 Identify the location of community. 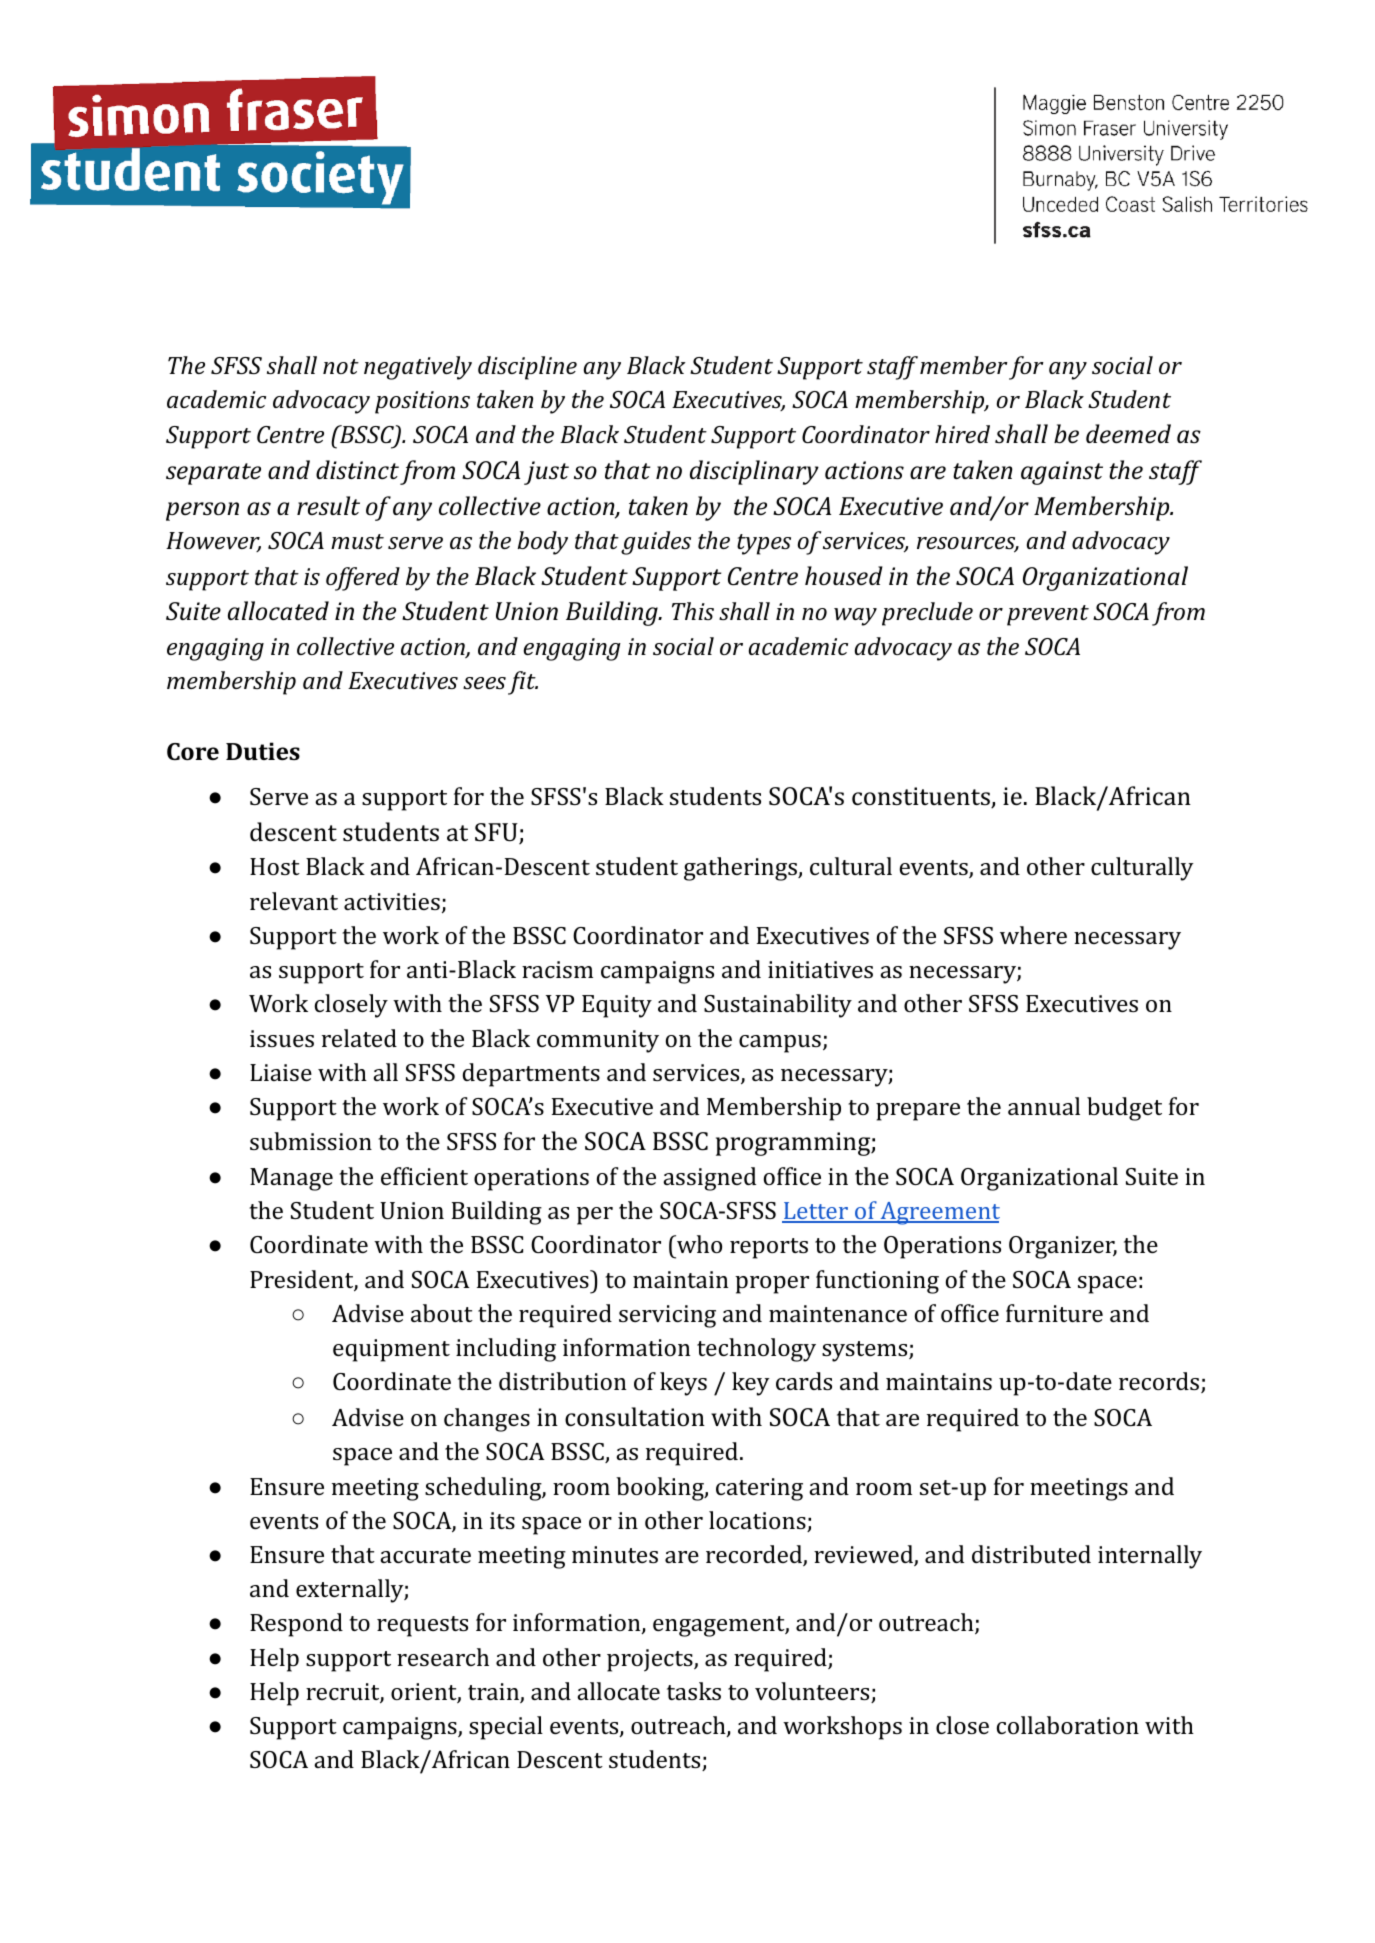
(598, 1041).
